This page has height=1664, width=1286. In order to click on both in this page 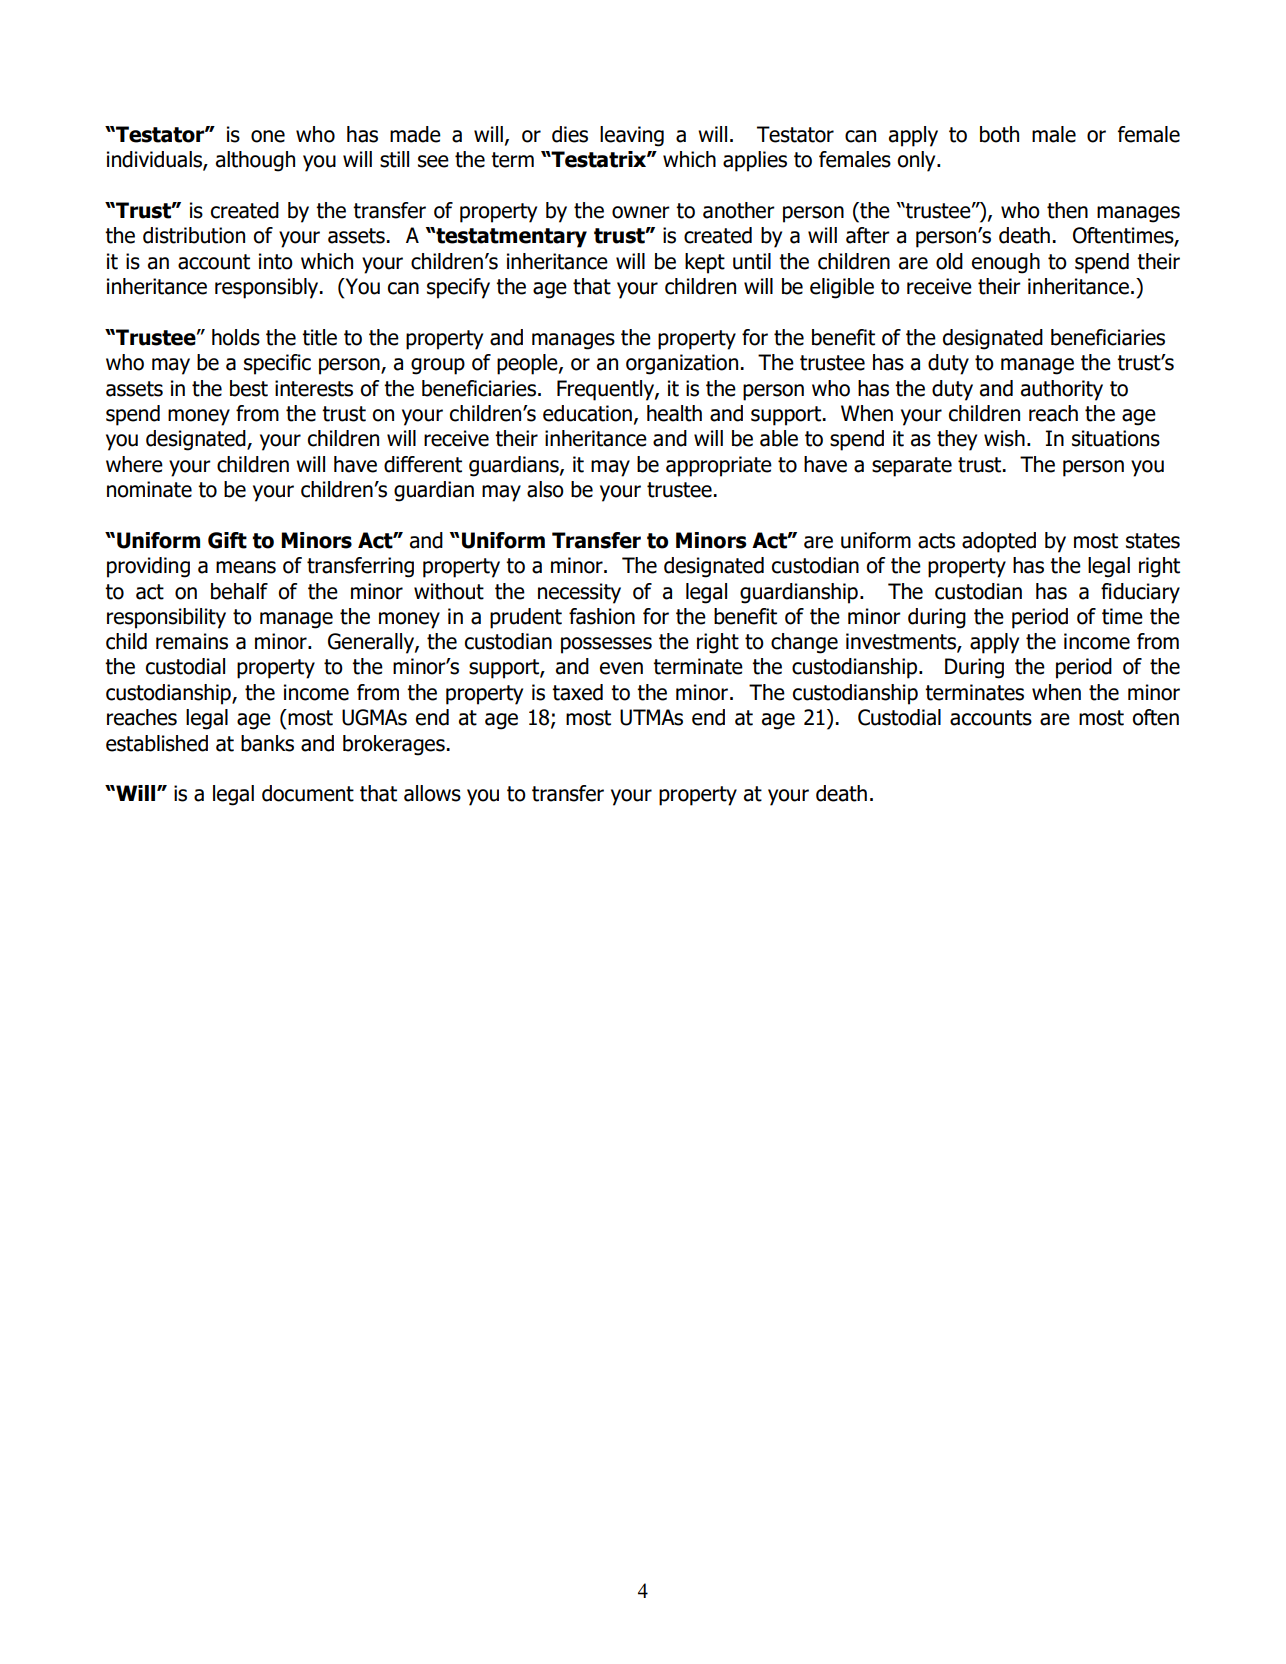, I will do `click(999, 134)`.
